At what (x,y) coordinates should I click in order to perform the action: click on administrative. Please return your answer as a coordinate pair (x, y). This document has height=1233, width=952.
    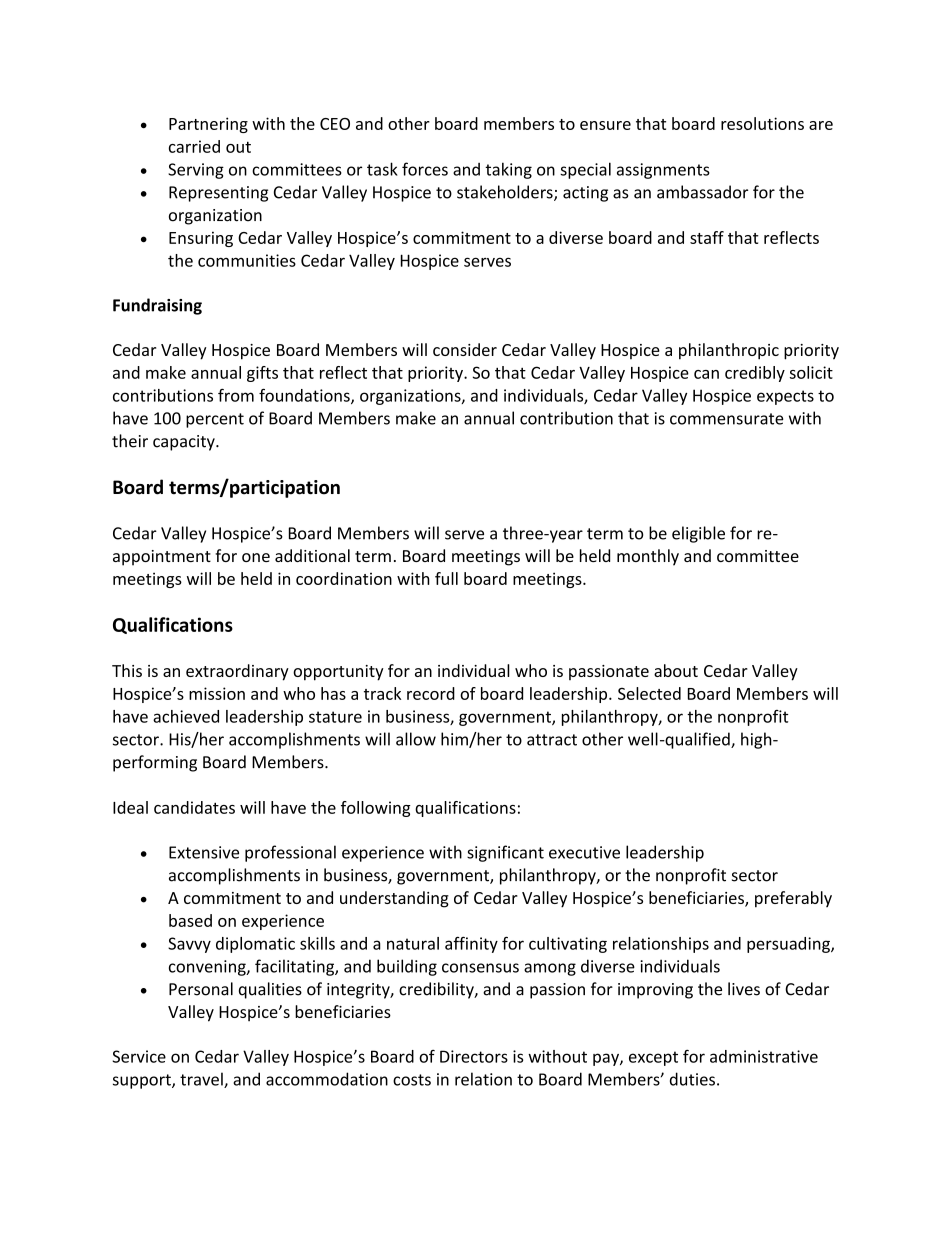
    Looking at the image, I should click on (764, 1056).
